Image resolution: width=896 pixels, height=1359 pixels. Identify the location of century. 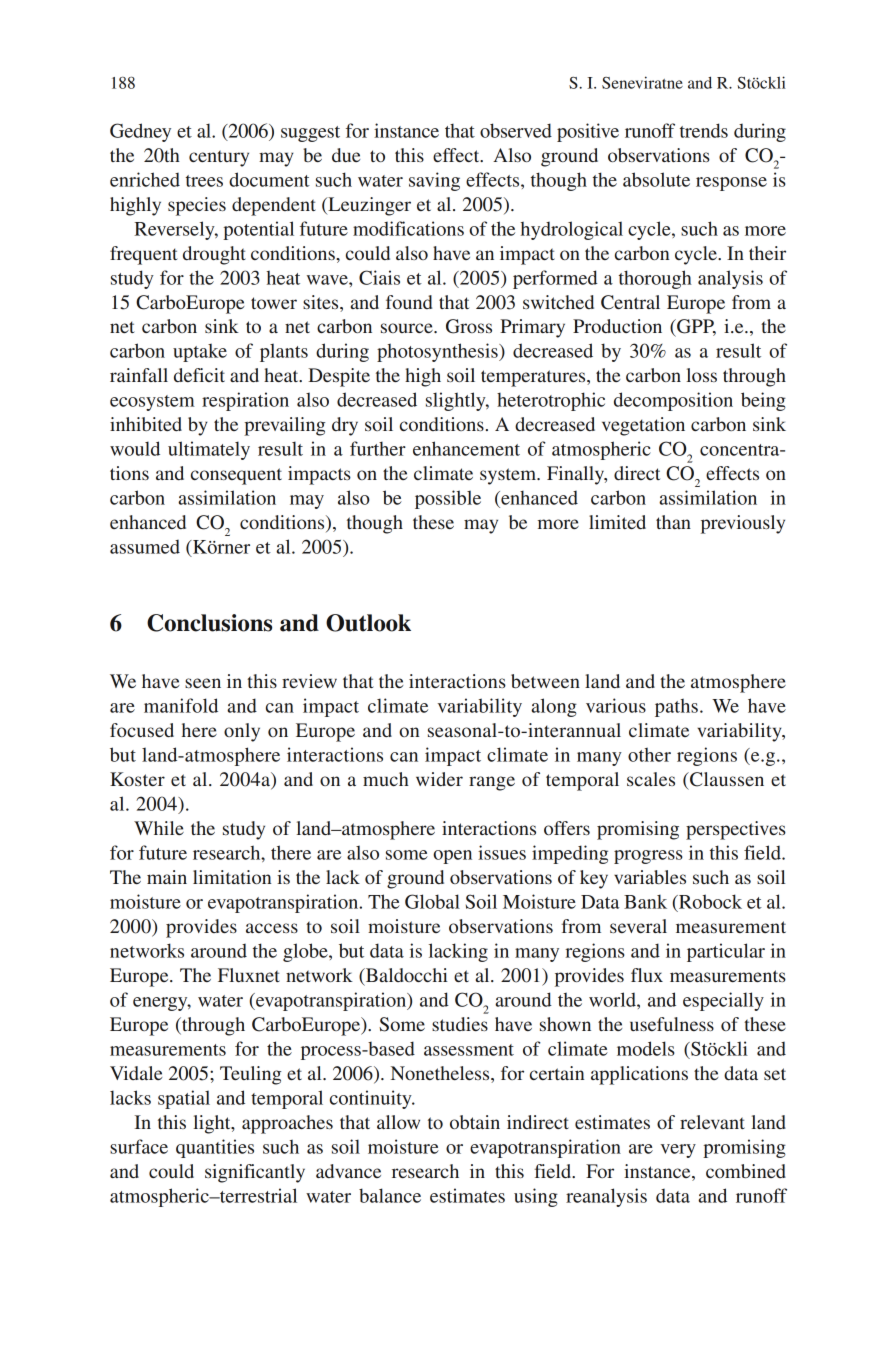
(219, 158).
